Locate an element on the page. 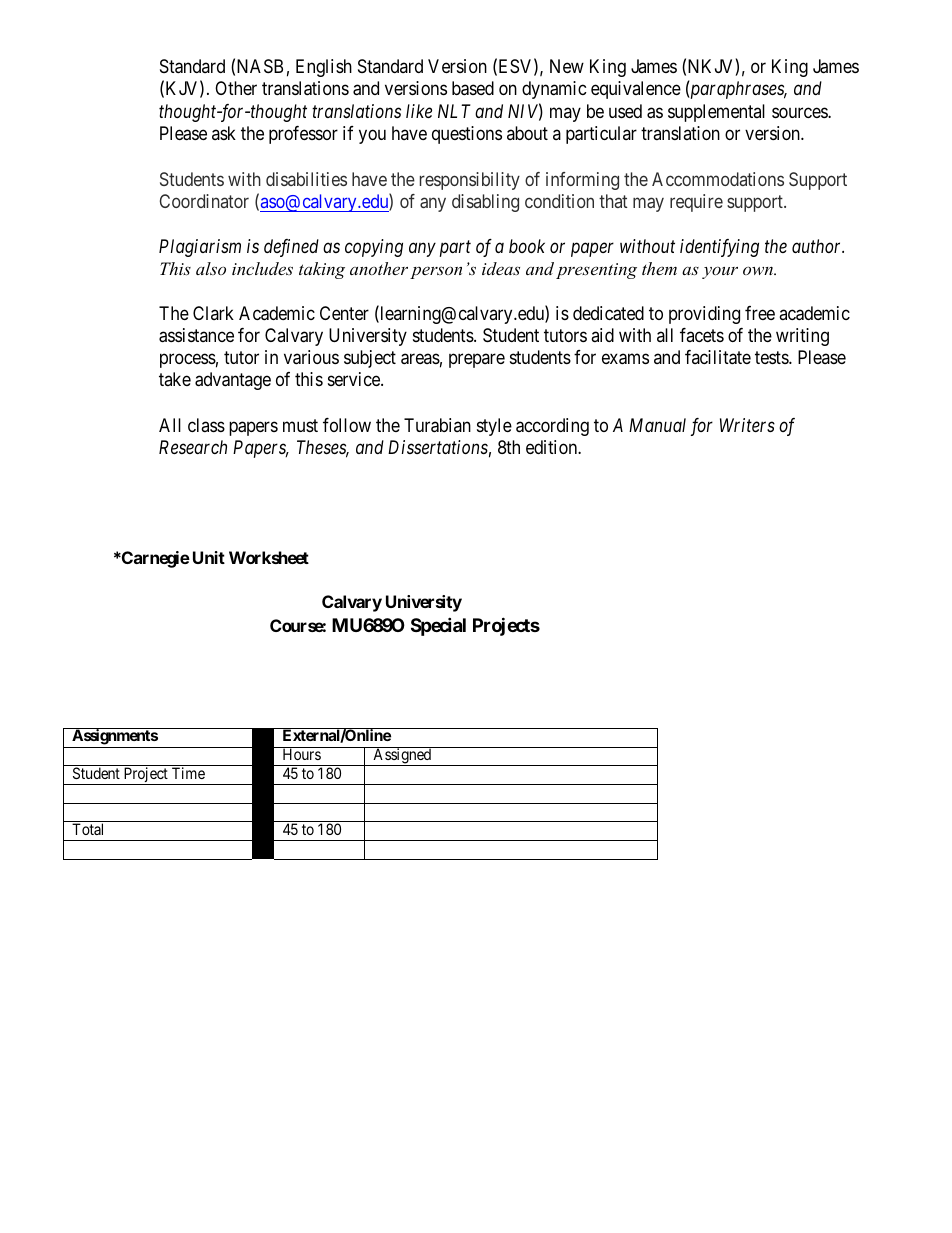  ask is located at coordinates (224, 133).
